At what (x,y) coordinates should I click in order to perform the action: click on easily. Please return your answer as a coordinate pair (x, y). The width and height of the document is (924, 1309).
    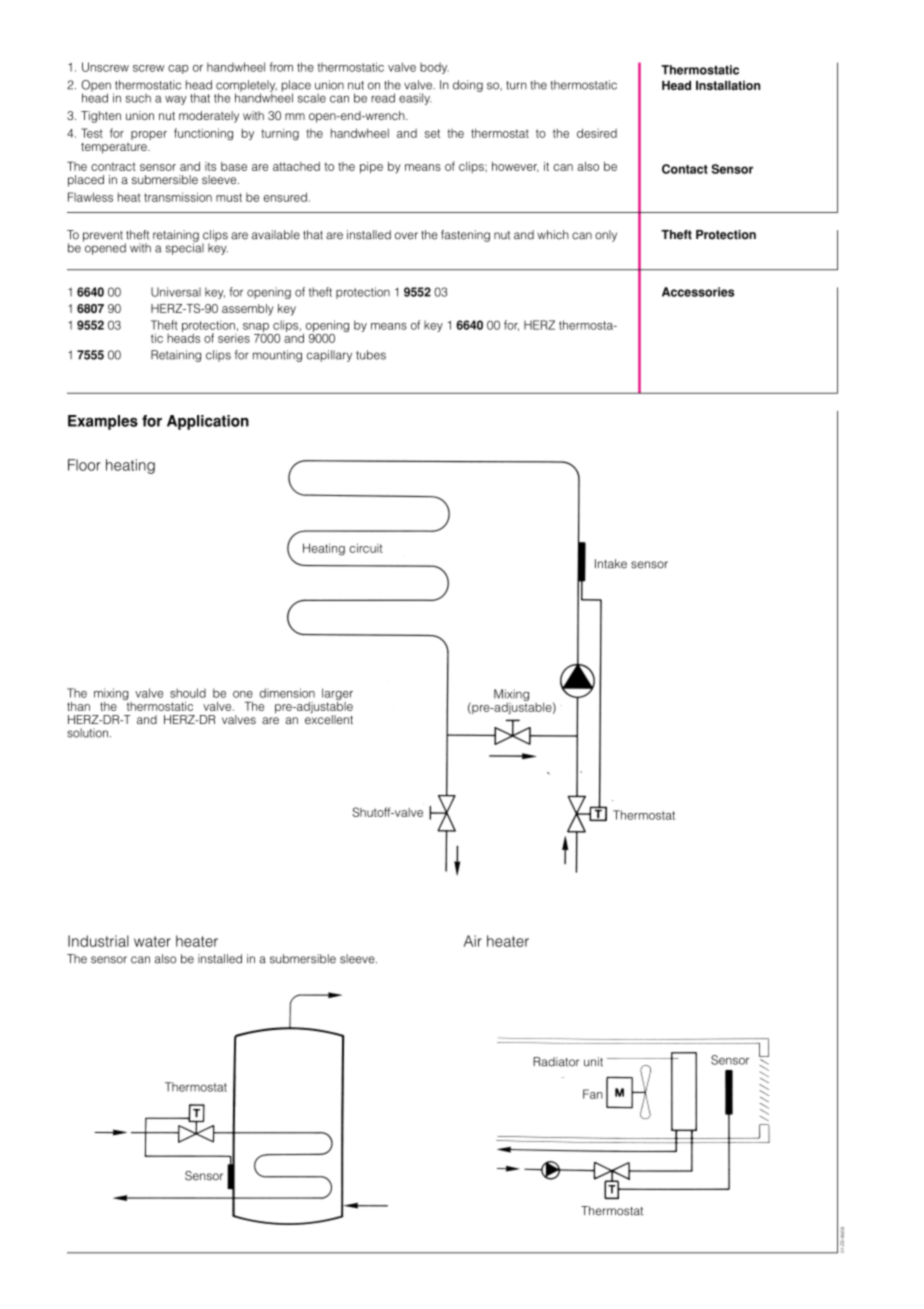
    Looking at the image, I should click on (415, 99).
